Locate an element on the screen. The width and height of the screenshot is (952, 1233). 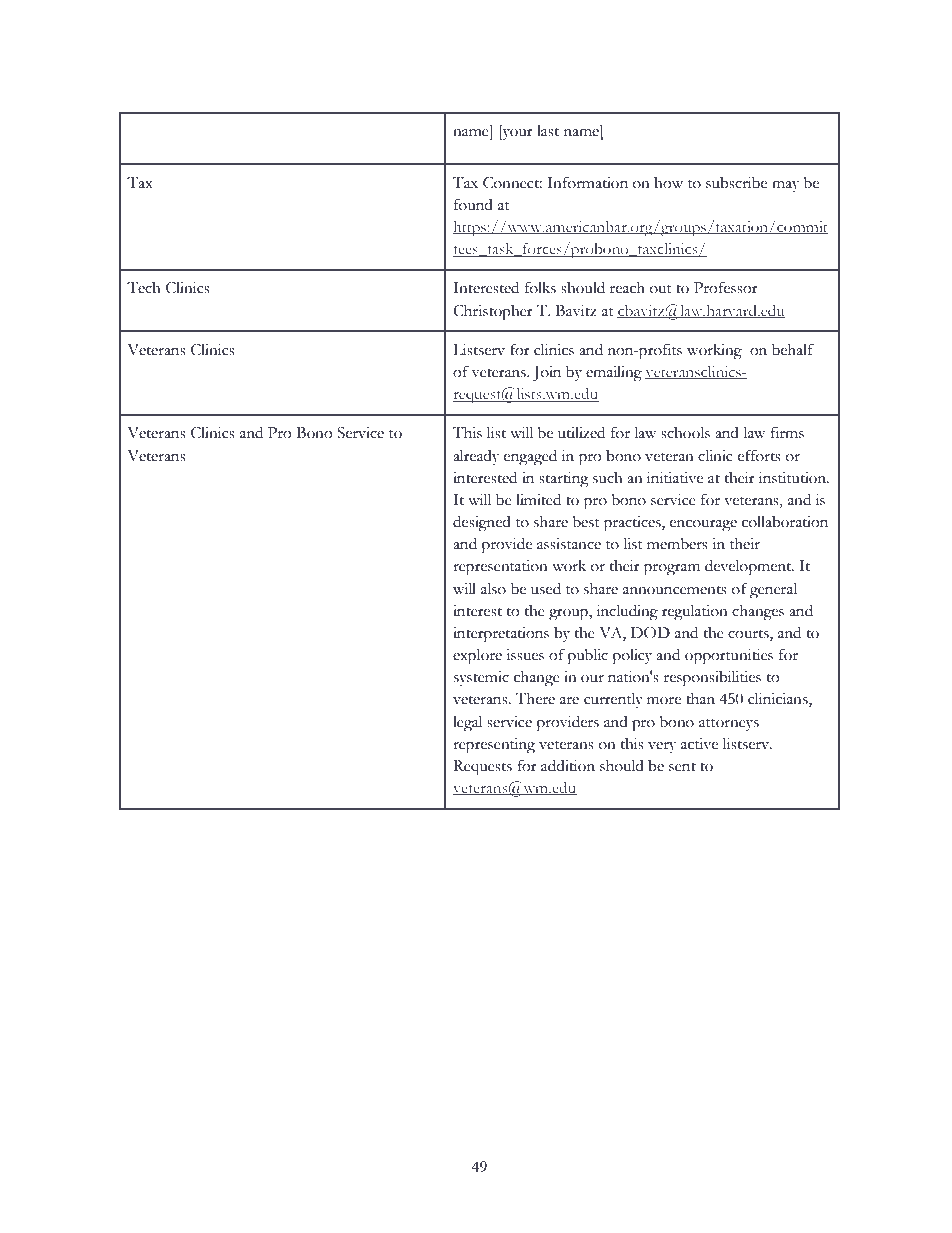
schools is located at coordinates (685, 432).
